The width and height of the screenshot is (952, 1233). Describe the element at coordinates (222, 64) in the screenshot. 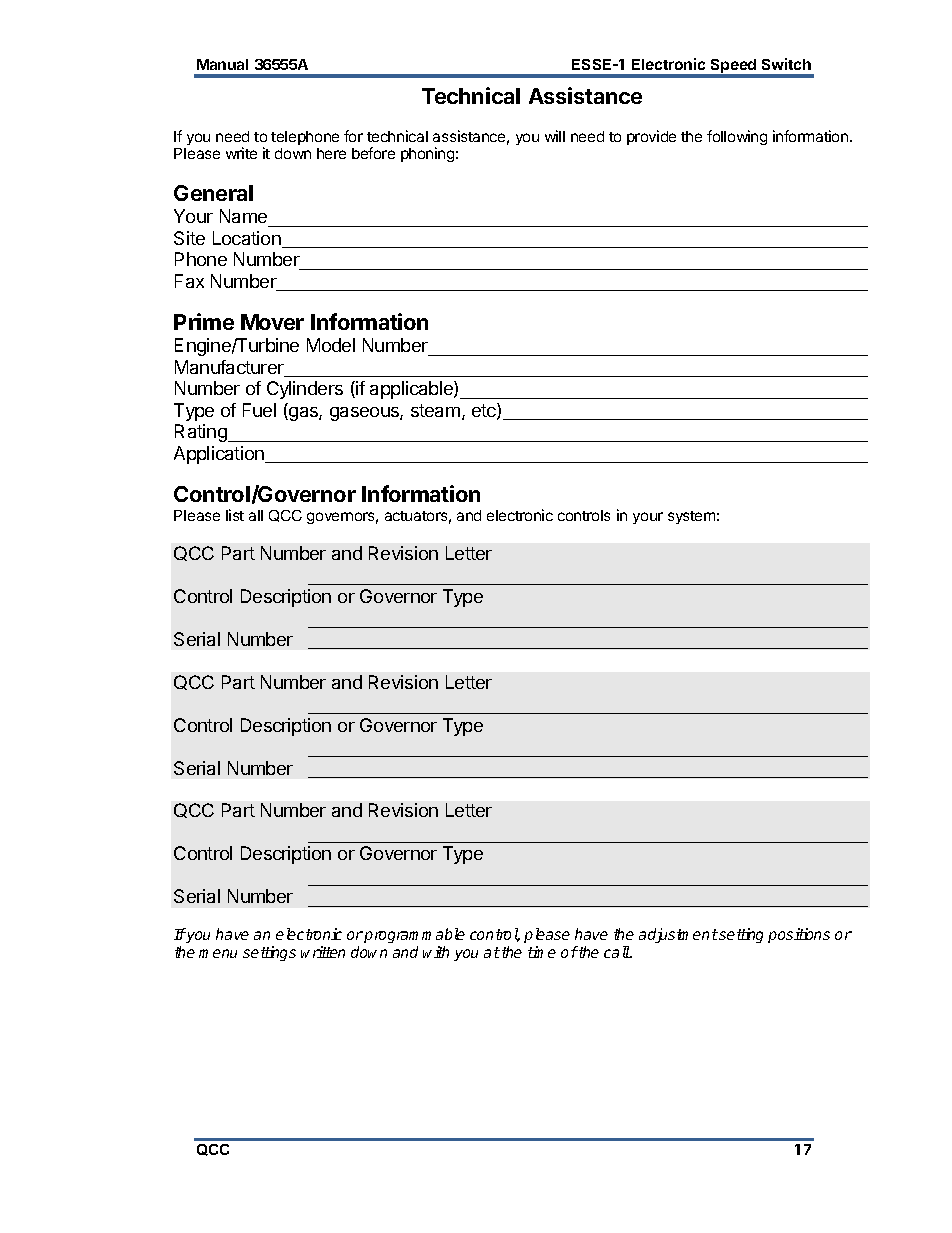

I see `Manual` at that location.
